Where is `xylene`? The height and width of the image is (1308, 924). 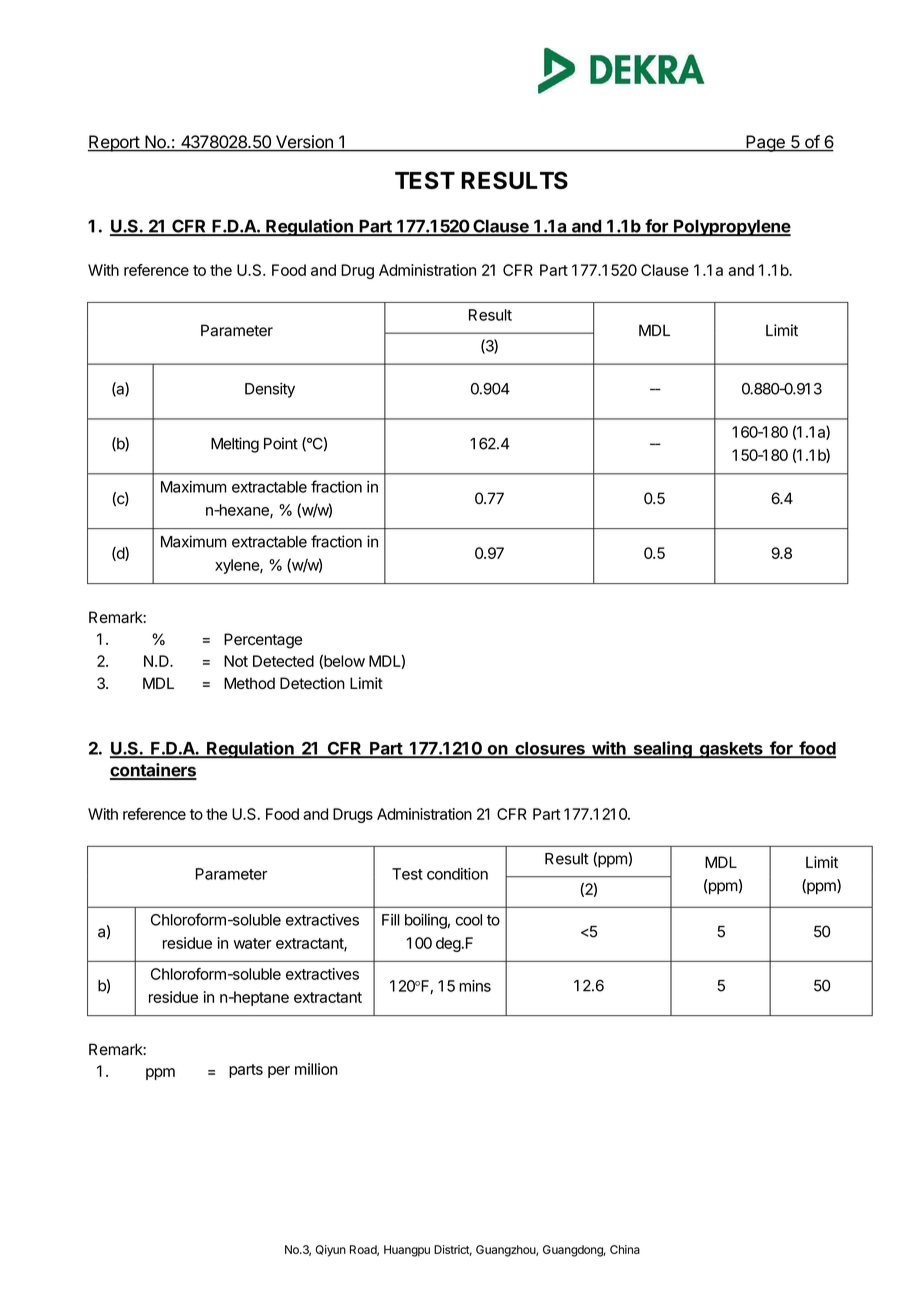
xylene is located at coordinates (238, 566).
